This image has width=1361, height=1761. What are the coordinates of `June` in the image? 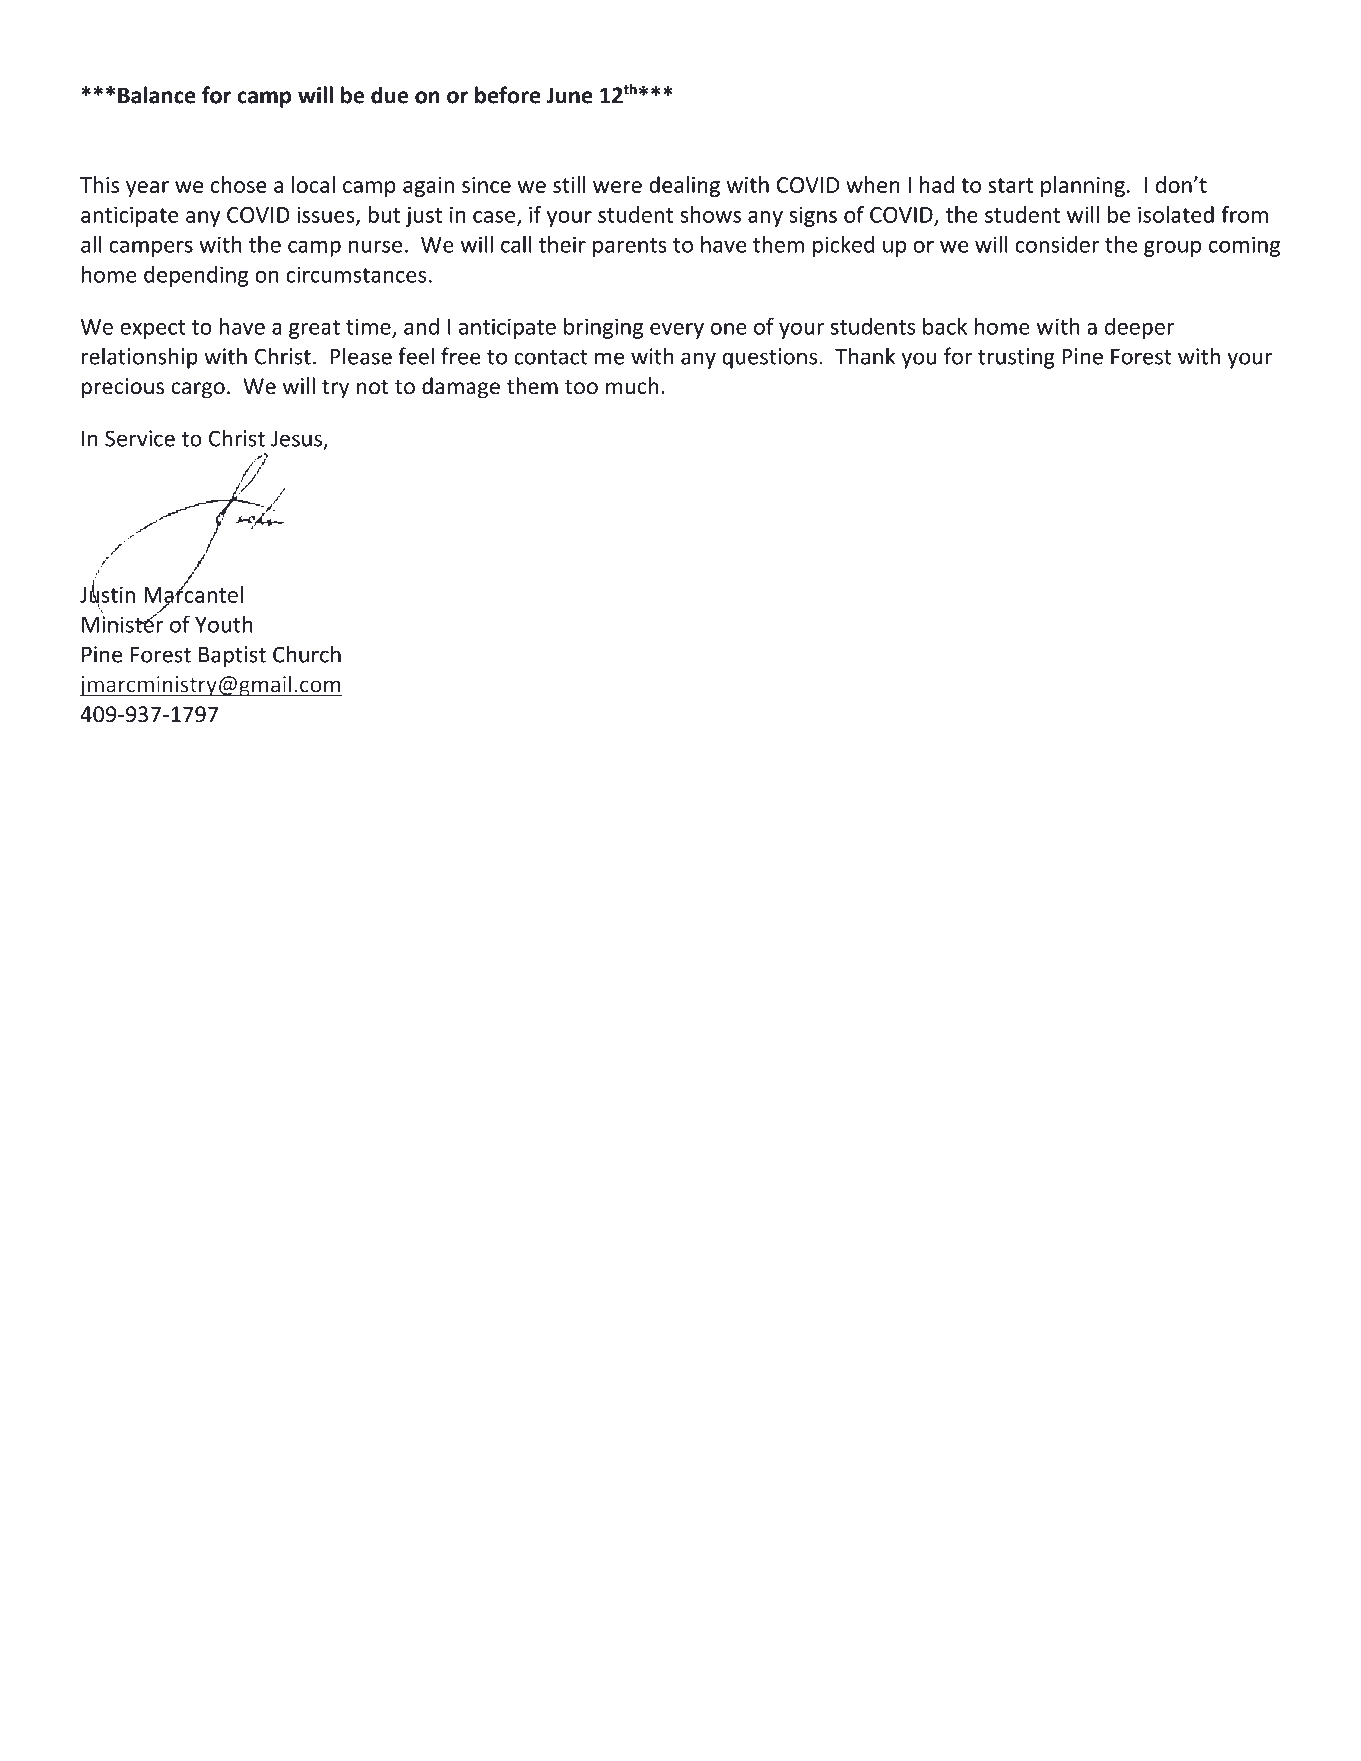 It's located at (569, 95).
